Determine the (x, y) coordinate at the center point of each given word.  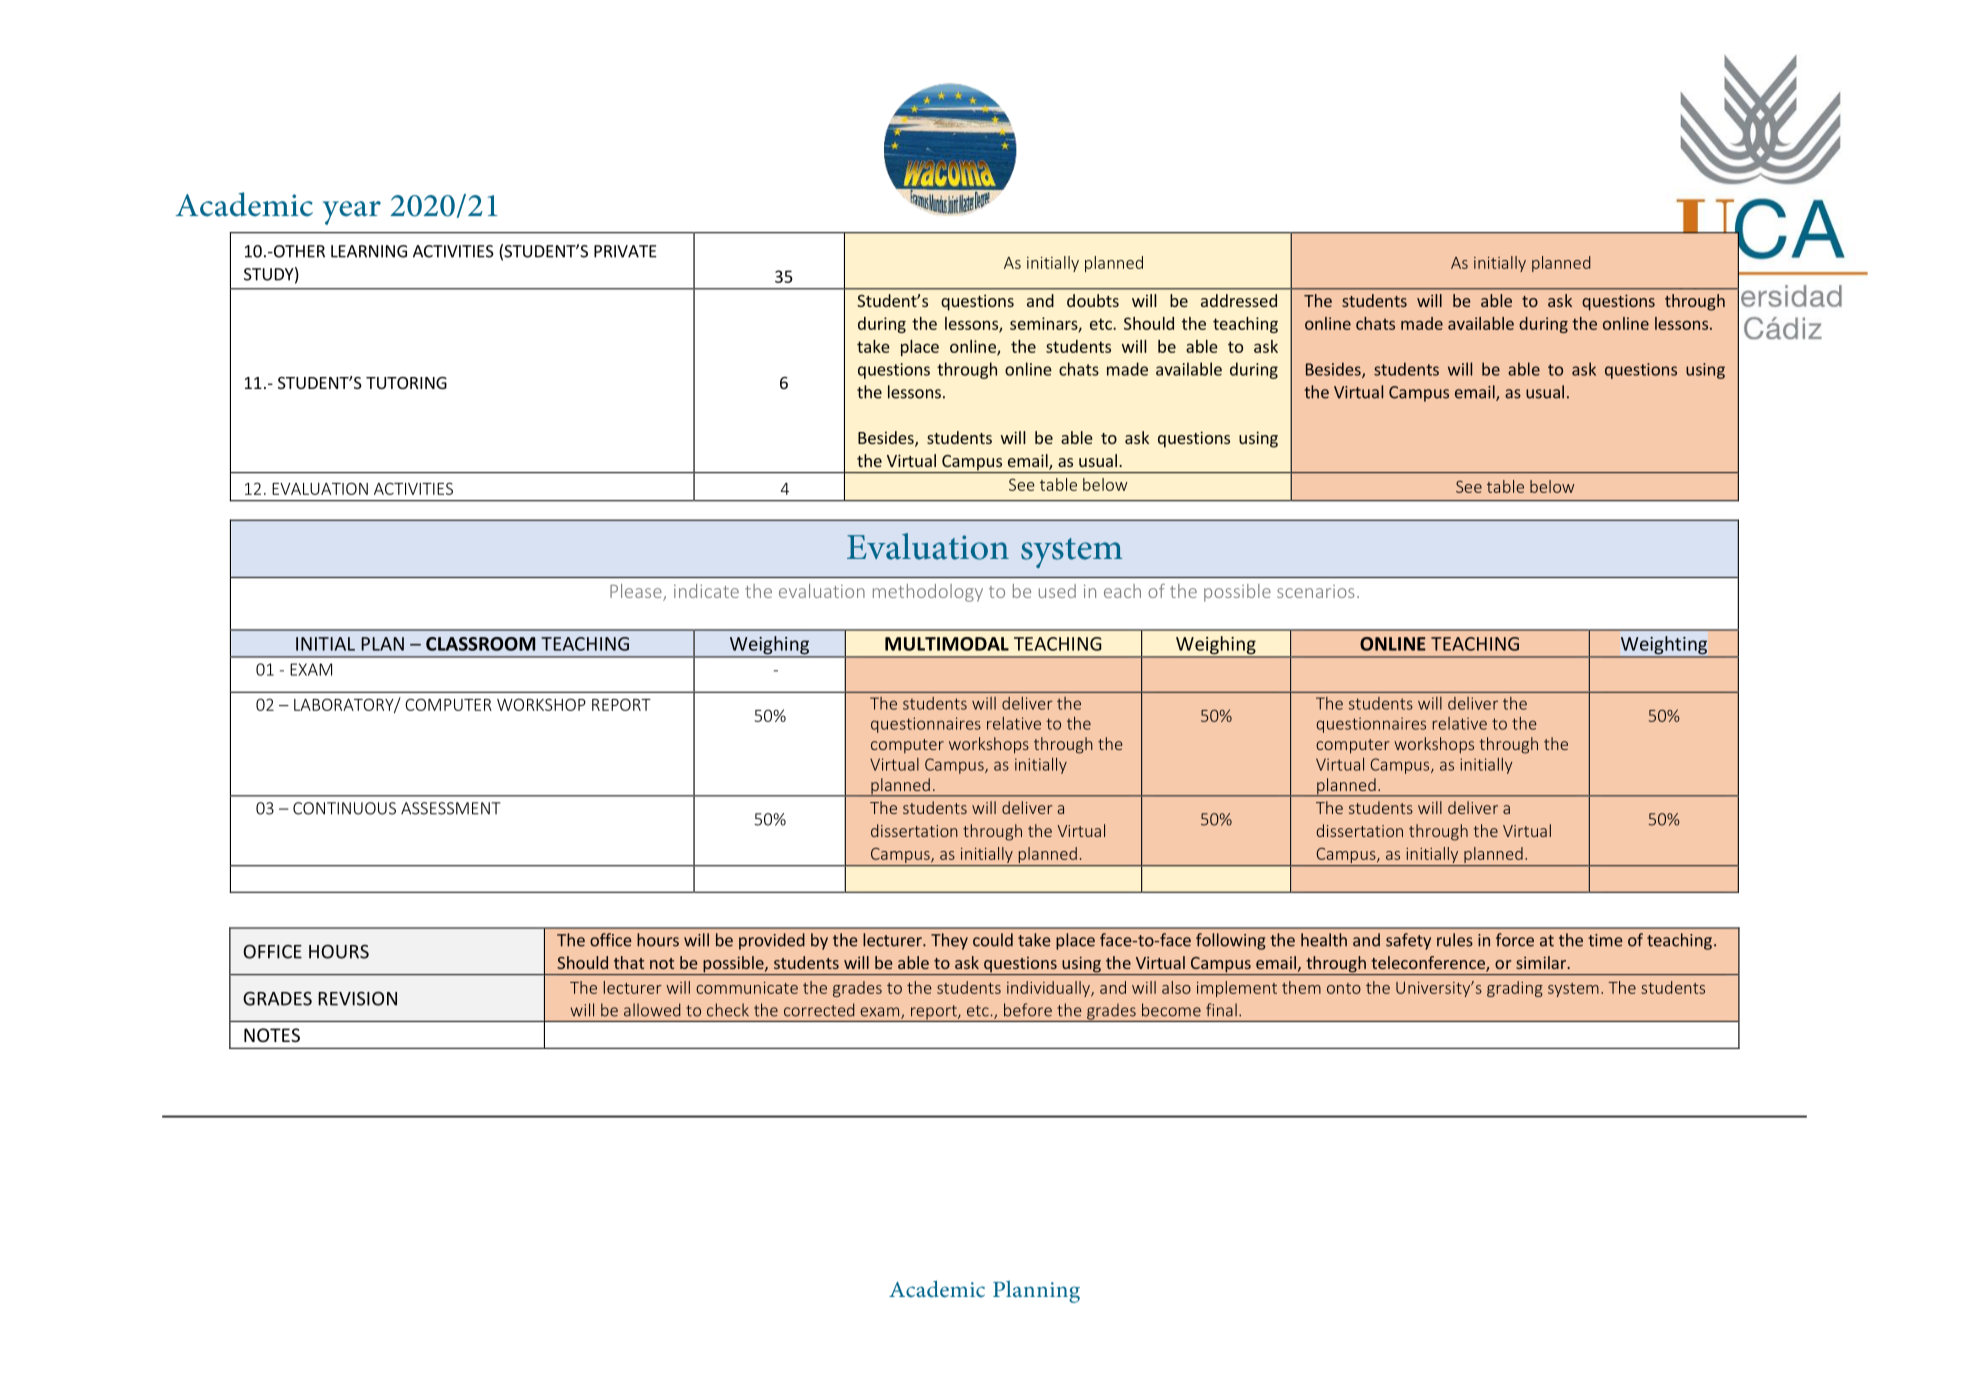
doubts (1093, 300)
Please (637, 592)
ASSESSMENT (451, 808)
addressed (1239, 300)
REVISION (357, 998)
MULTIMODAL (947, 644)
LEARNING (369, 251)
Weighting (1664, 646)
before (1028, 1010)
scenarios (1315, 591)
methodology (928, 593)
